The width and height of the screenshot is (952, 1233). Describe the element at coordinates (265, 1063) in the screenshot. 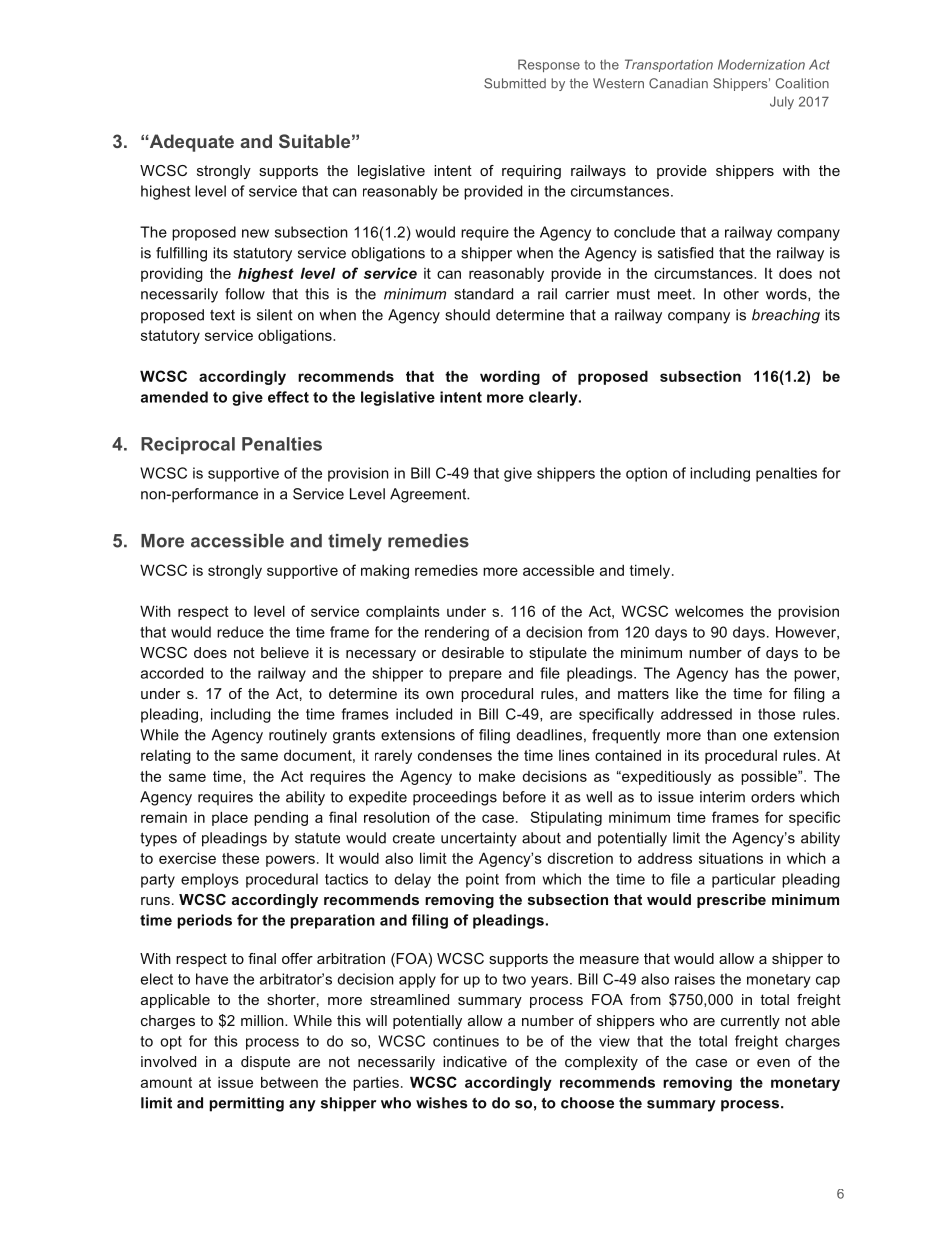

I see `dispute` at that location.
